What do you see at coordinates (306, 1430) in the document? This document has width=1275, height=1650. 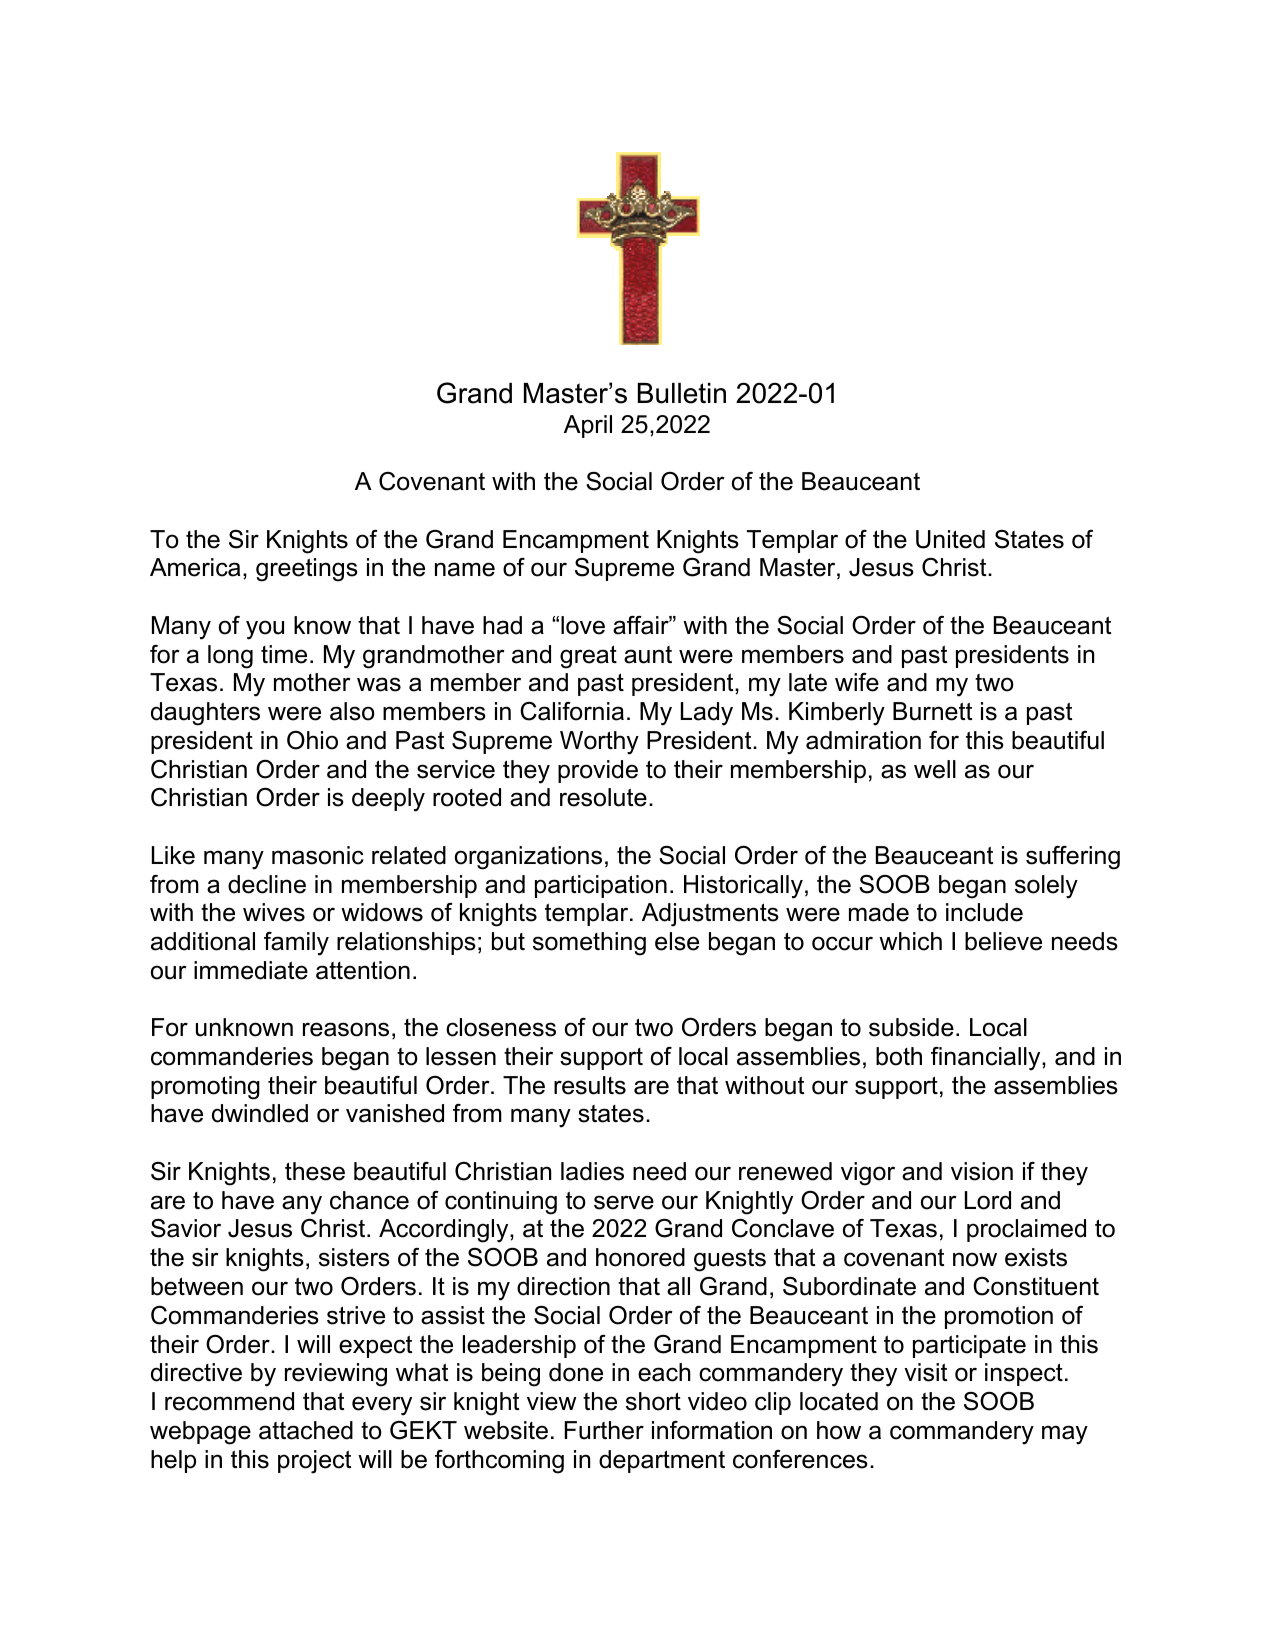 I see `attached` at bounding box center [306, 1430].
